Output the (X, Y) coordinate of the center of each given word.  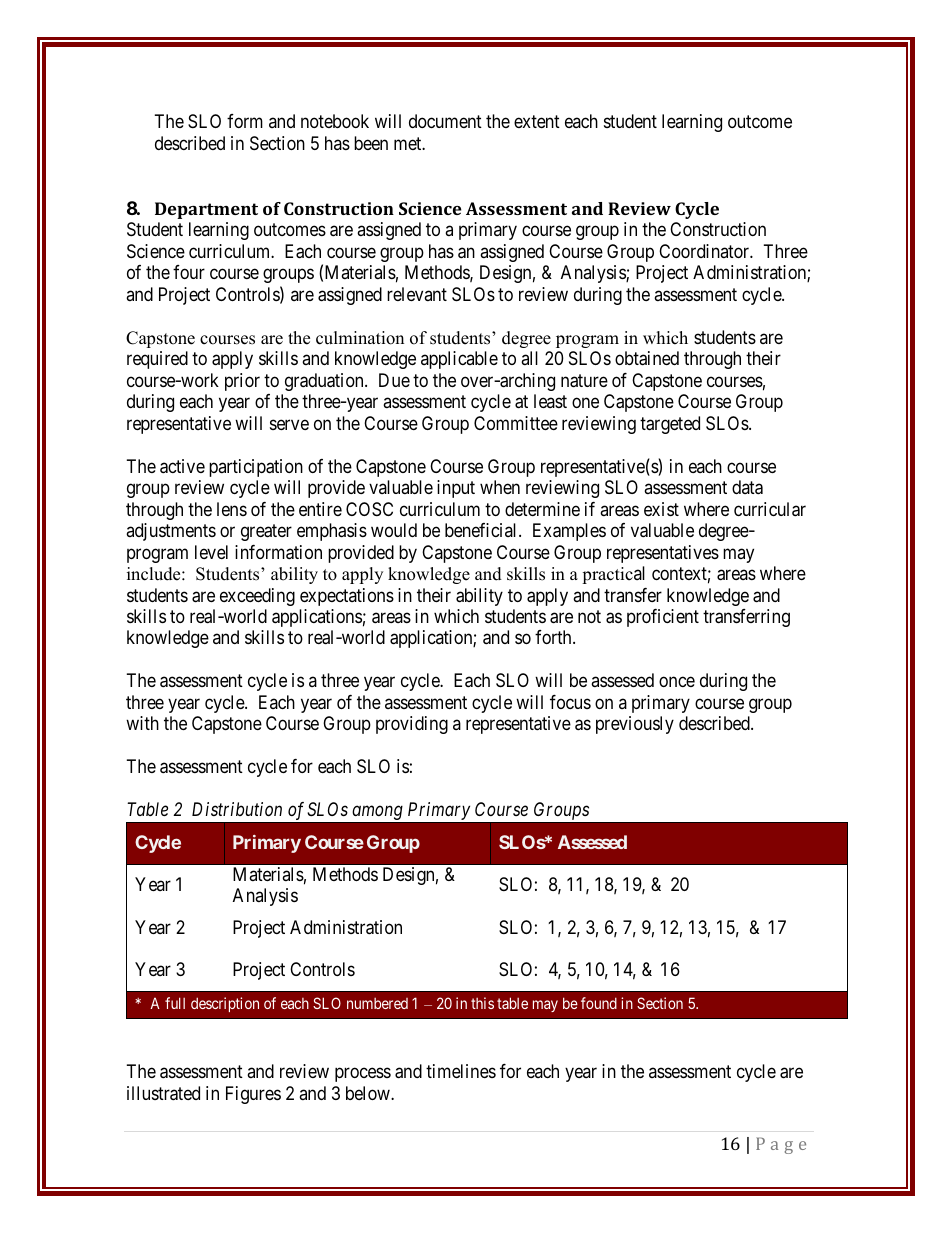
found (599, 1003)
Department (206, 210)
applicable (459, 360)
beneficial (482, 530)
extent (537, 122)
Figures (253, 1095)
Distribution (237, 809)
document (445, 121)
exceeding (257, 597)
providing (412, 725)
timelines (461, 1071)
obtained (647, 358)
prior (242, 382)
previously (635, 725)
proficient (663, 618)
